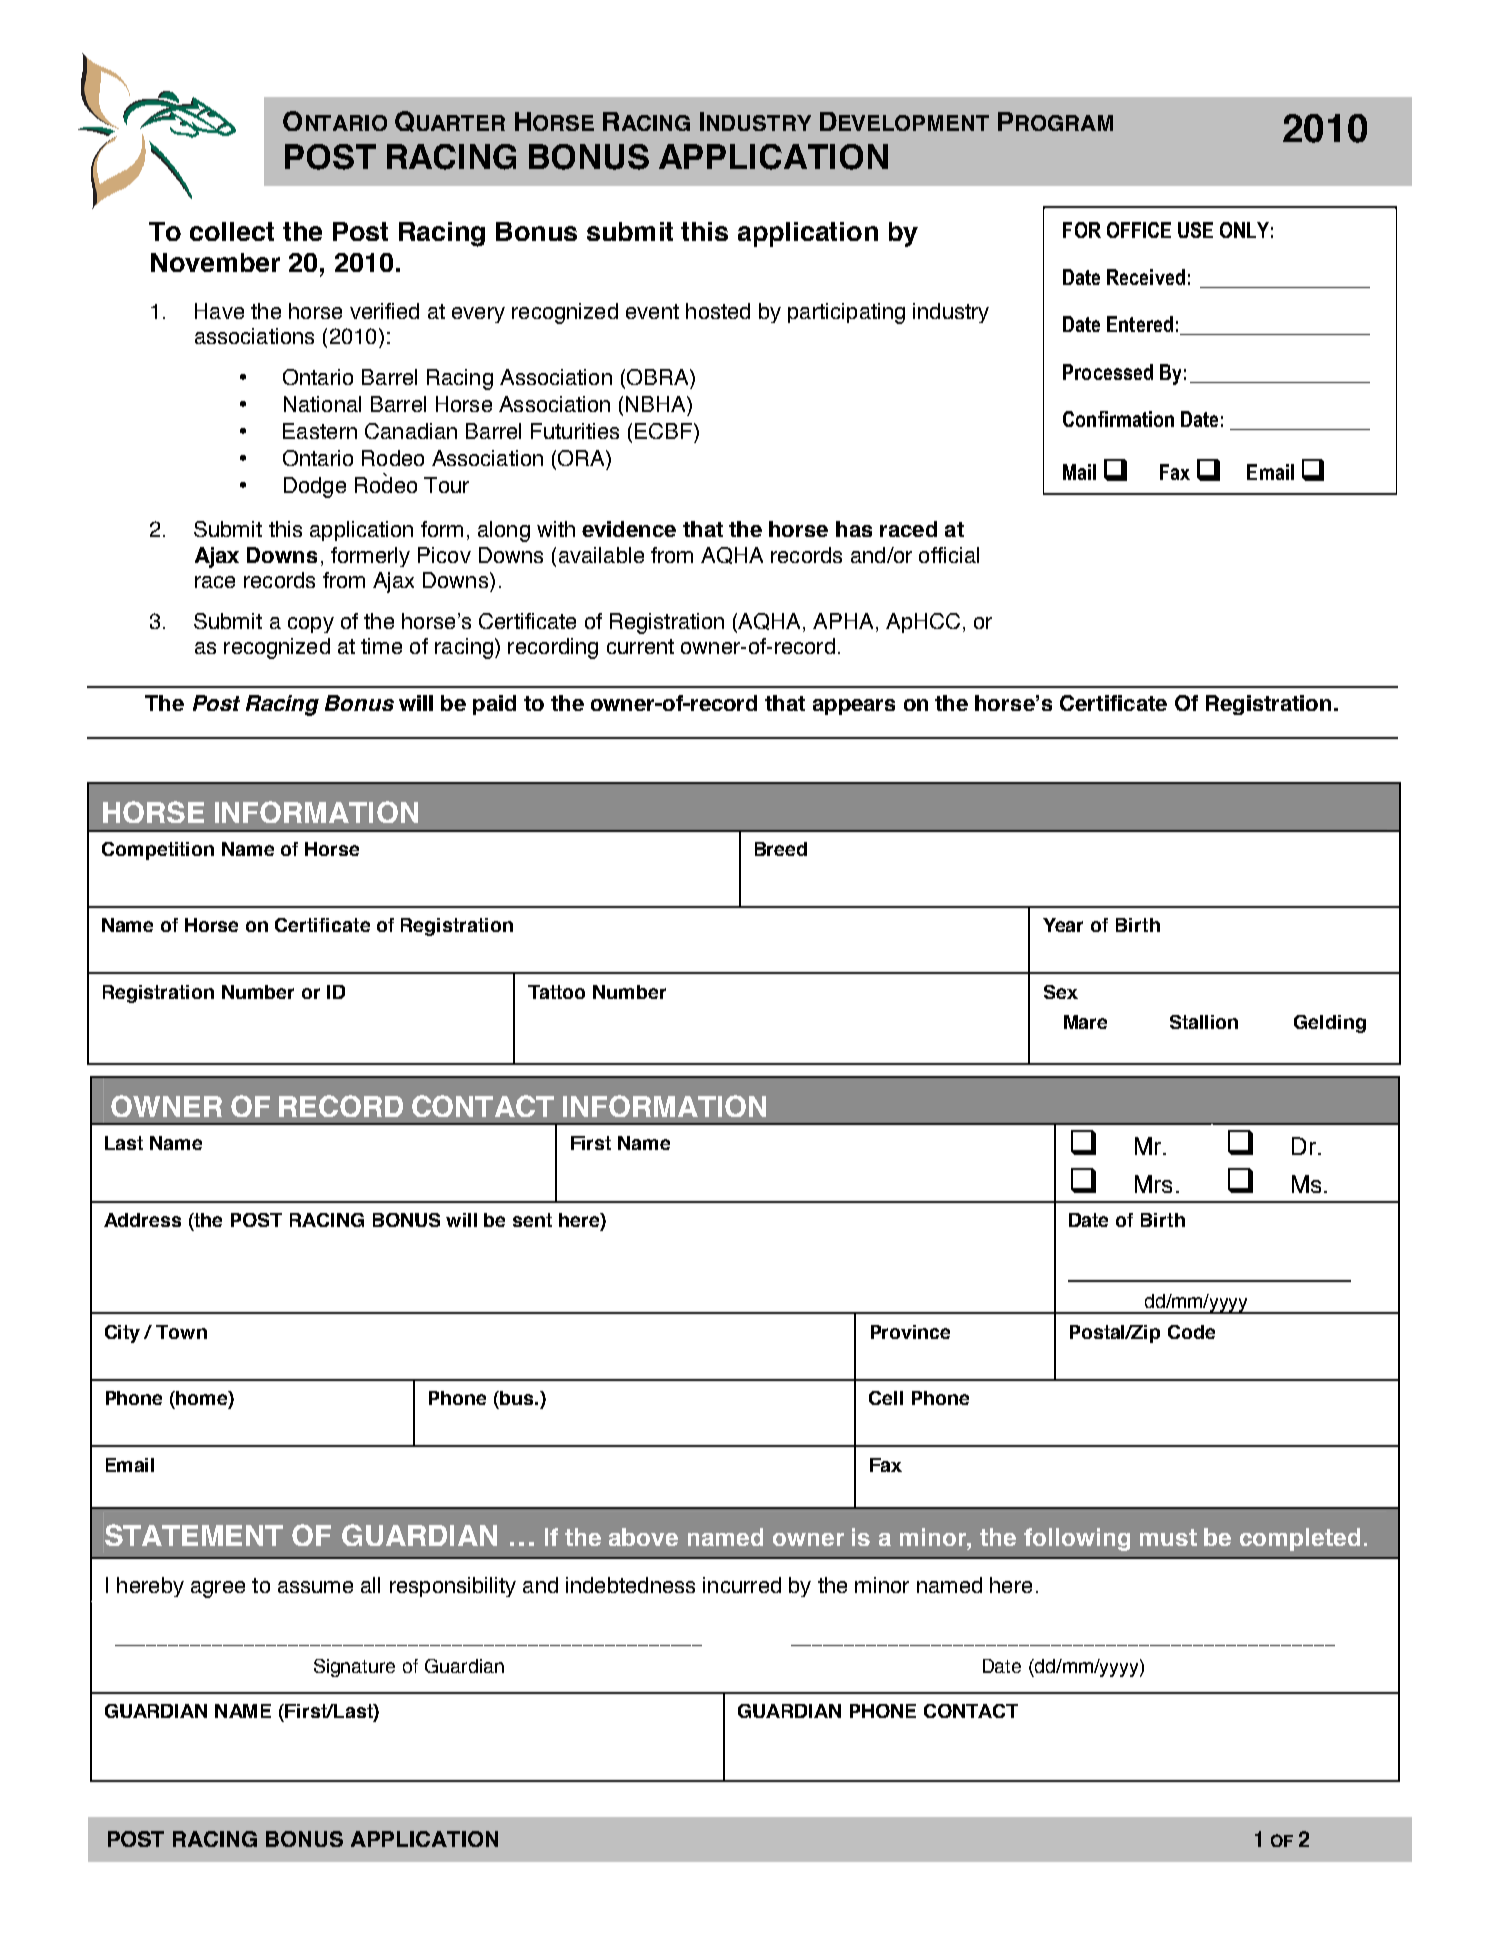 The width and height of the image is (1500, 1941). I want to click on hosted, so click(718, 311).
